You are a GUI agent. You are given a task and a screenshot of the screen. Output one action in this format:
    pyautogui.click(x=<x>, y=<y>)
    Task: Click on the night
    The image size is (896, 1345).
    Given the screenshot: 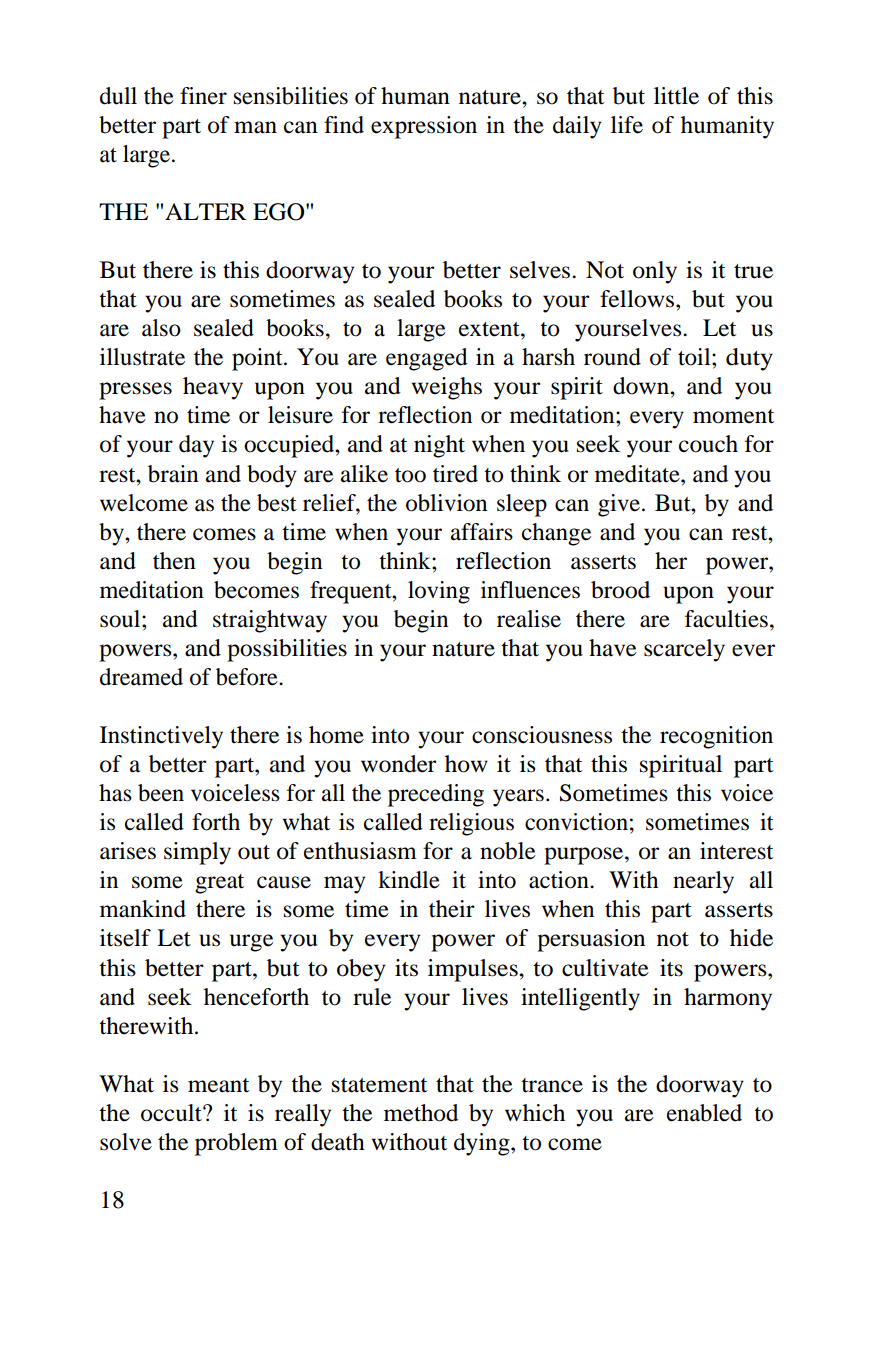 What is the action you would take?
    pyautogui.click(x=439, y=446)
